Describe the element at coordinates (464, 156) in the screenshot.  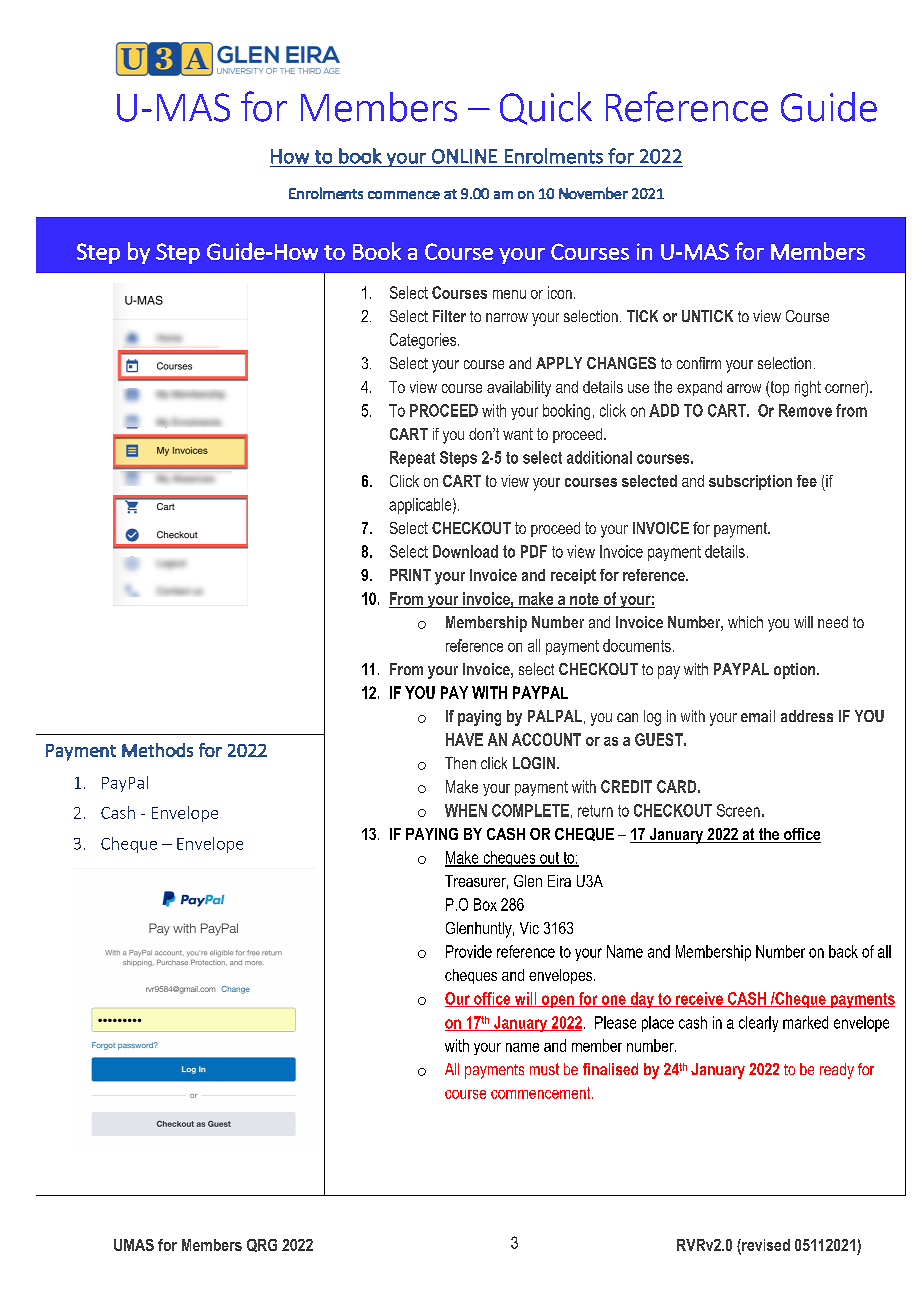
I see `ONLINE` at that location.
